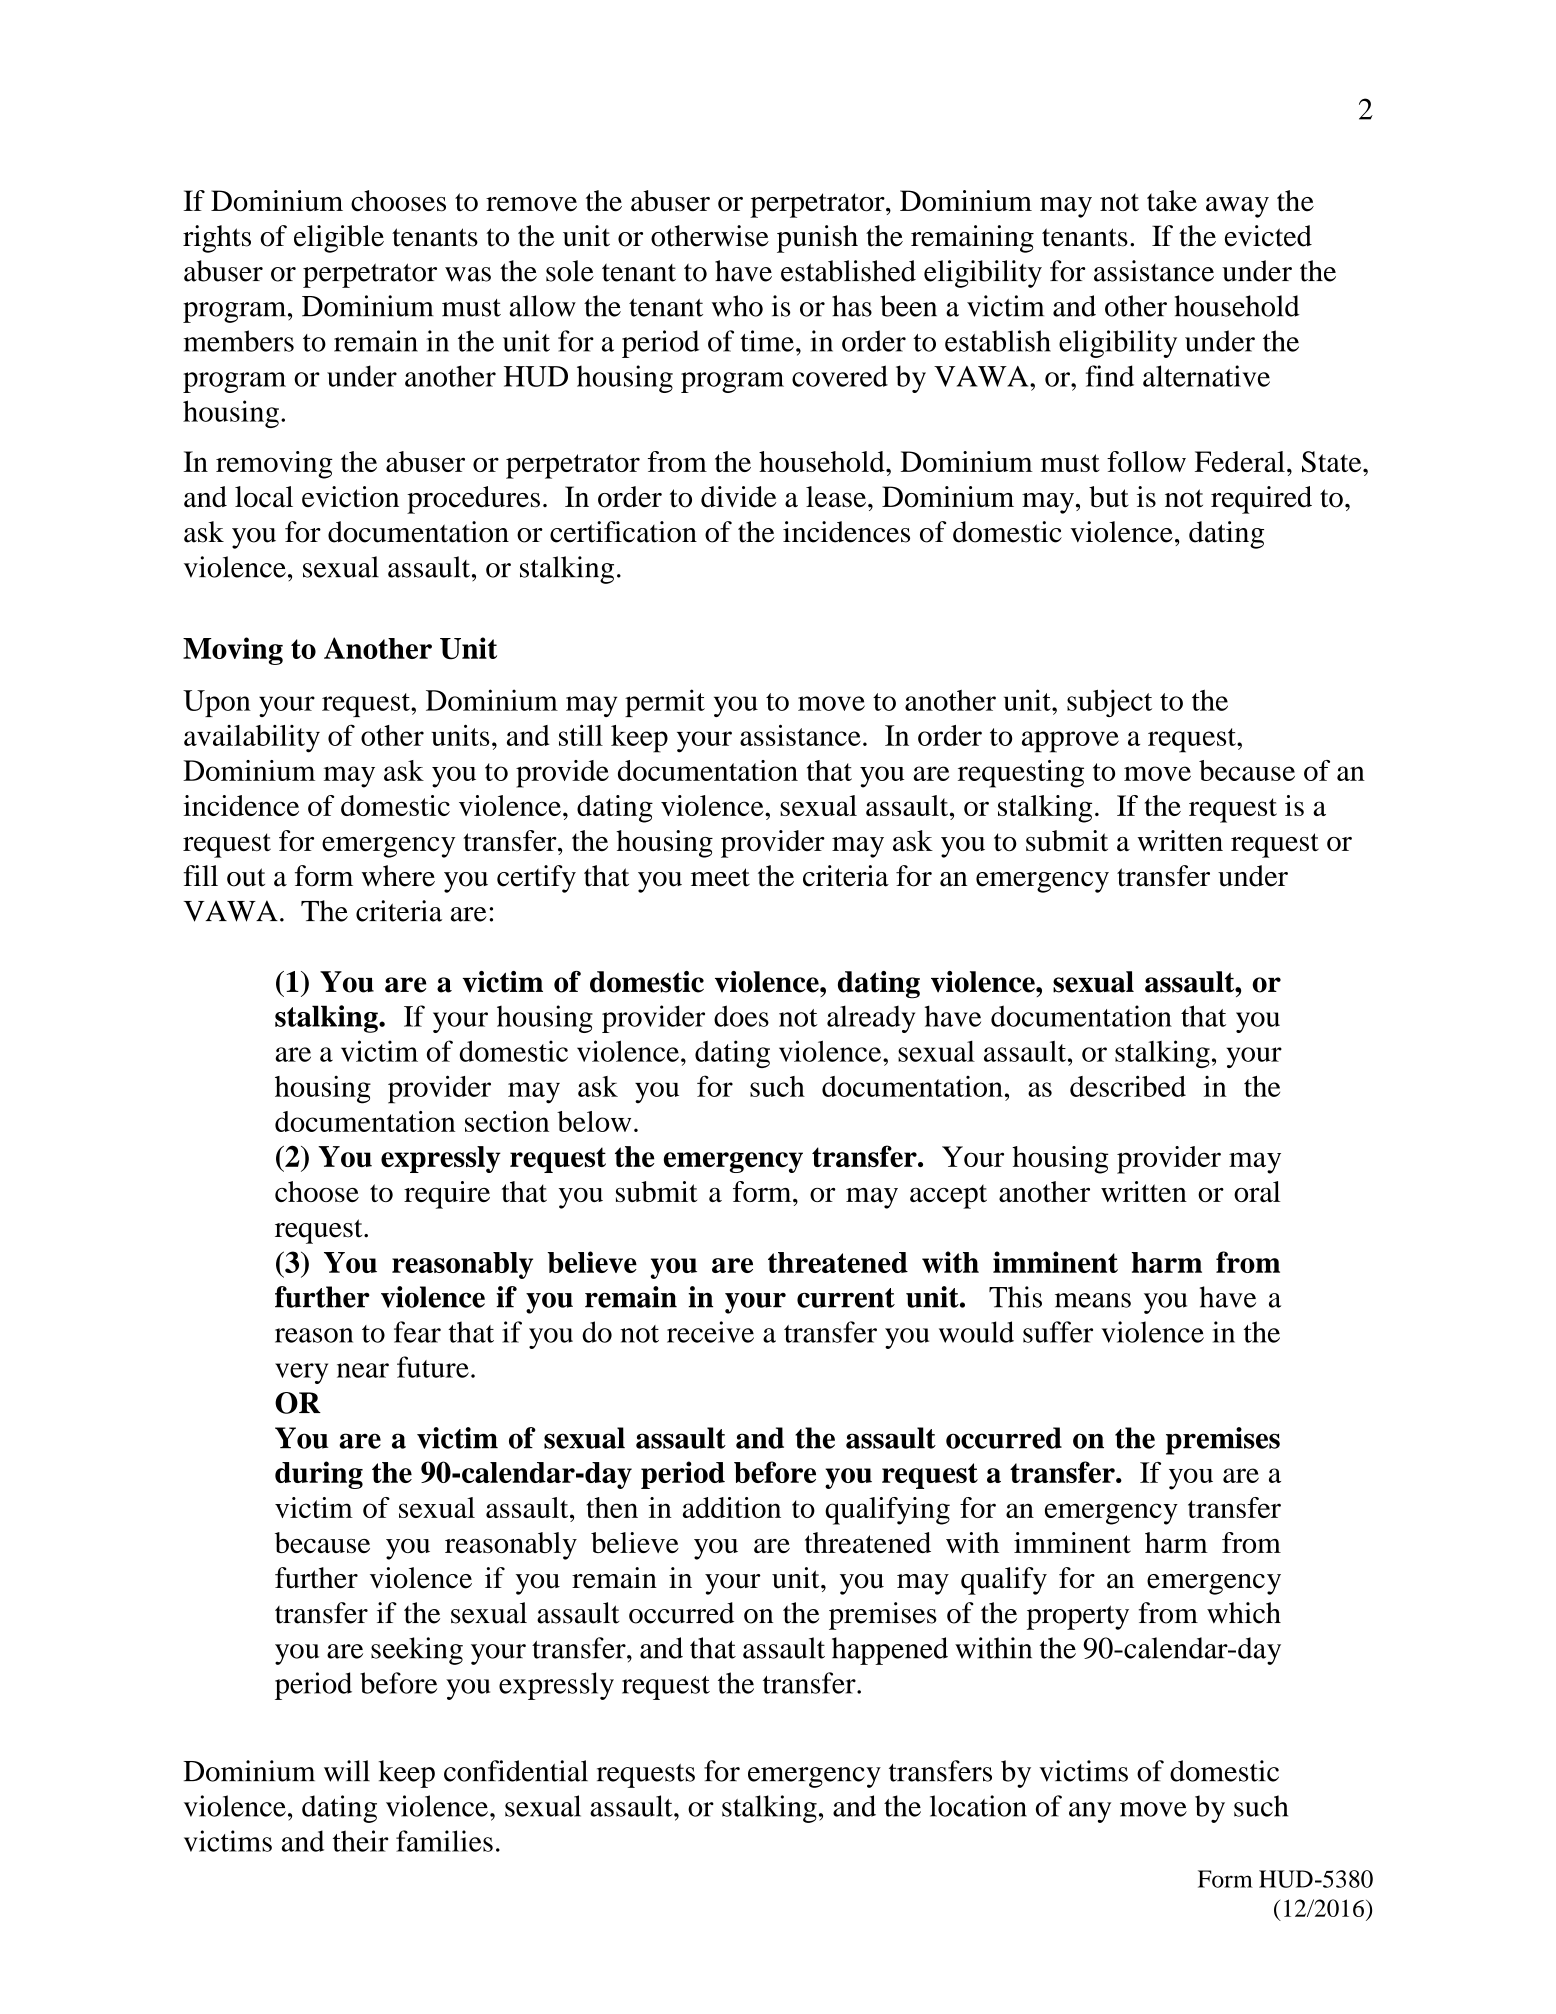 Image resolution: width=1556 pixels, height=2014 pixels. I want to click on punish, so click(817, 239).
